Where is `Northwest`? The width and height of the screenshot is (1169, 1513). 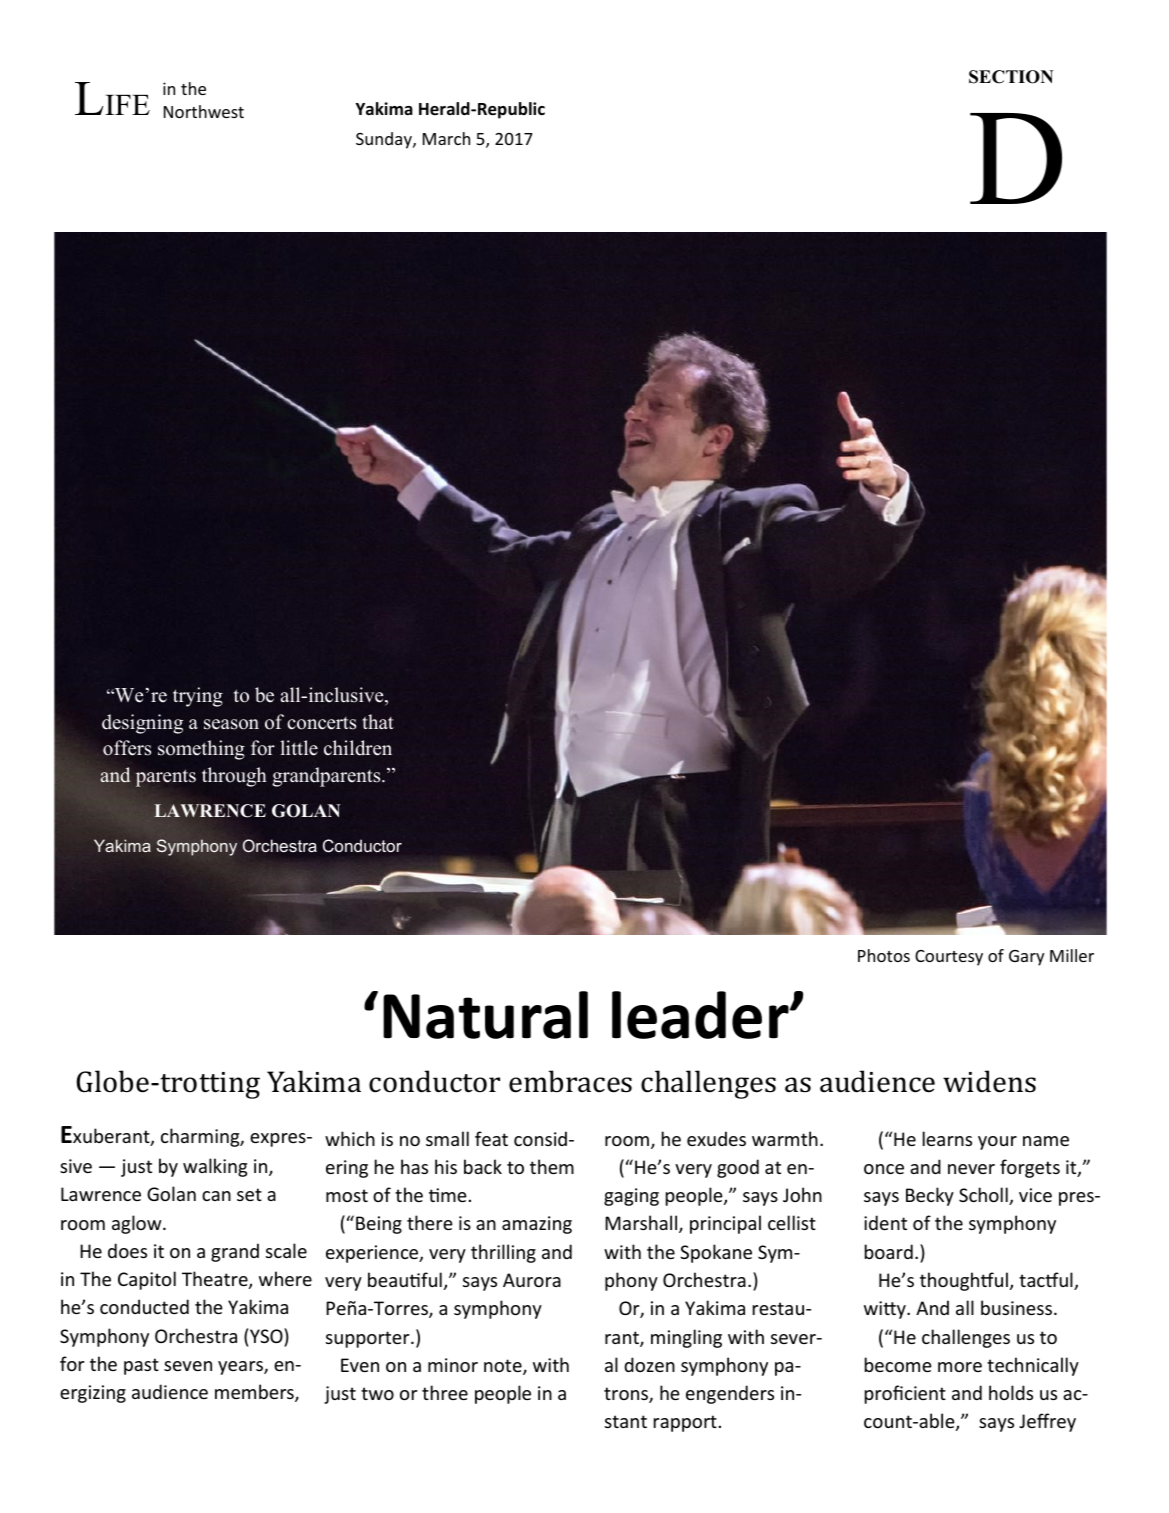
Northwest is located at coordinates (204, 111).
